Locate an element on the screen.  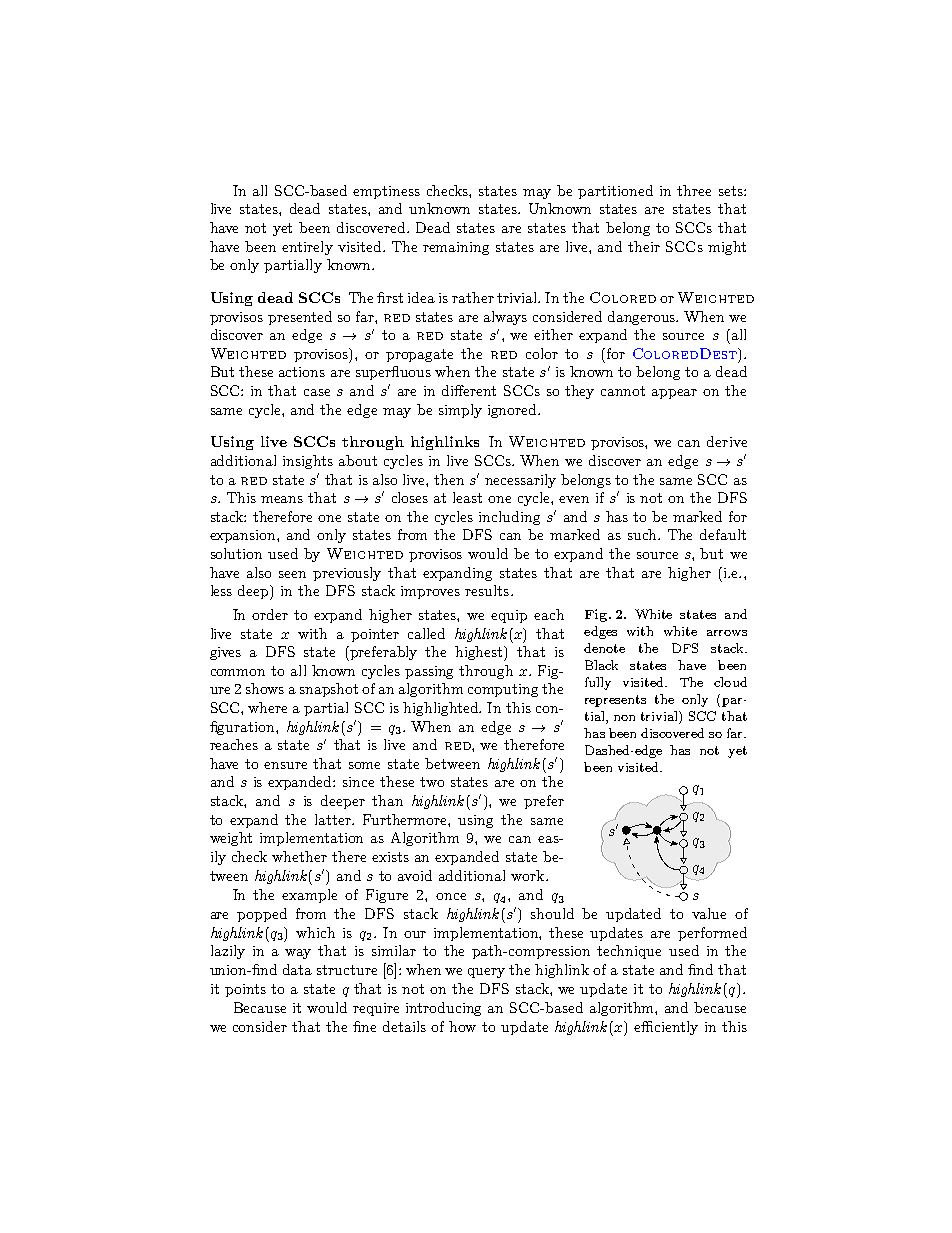
results is located at coordinates (487, 590).
